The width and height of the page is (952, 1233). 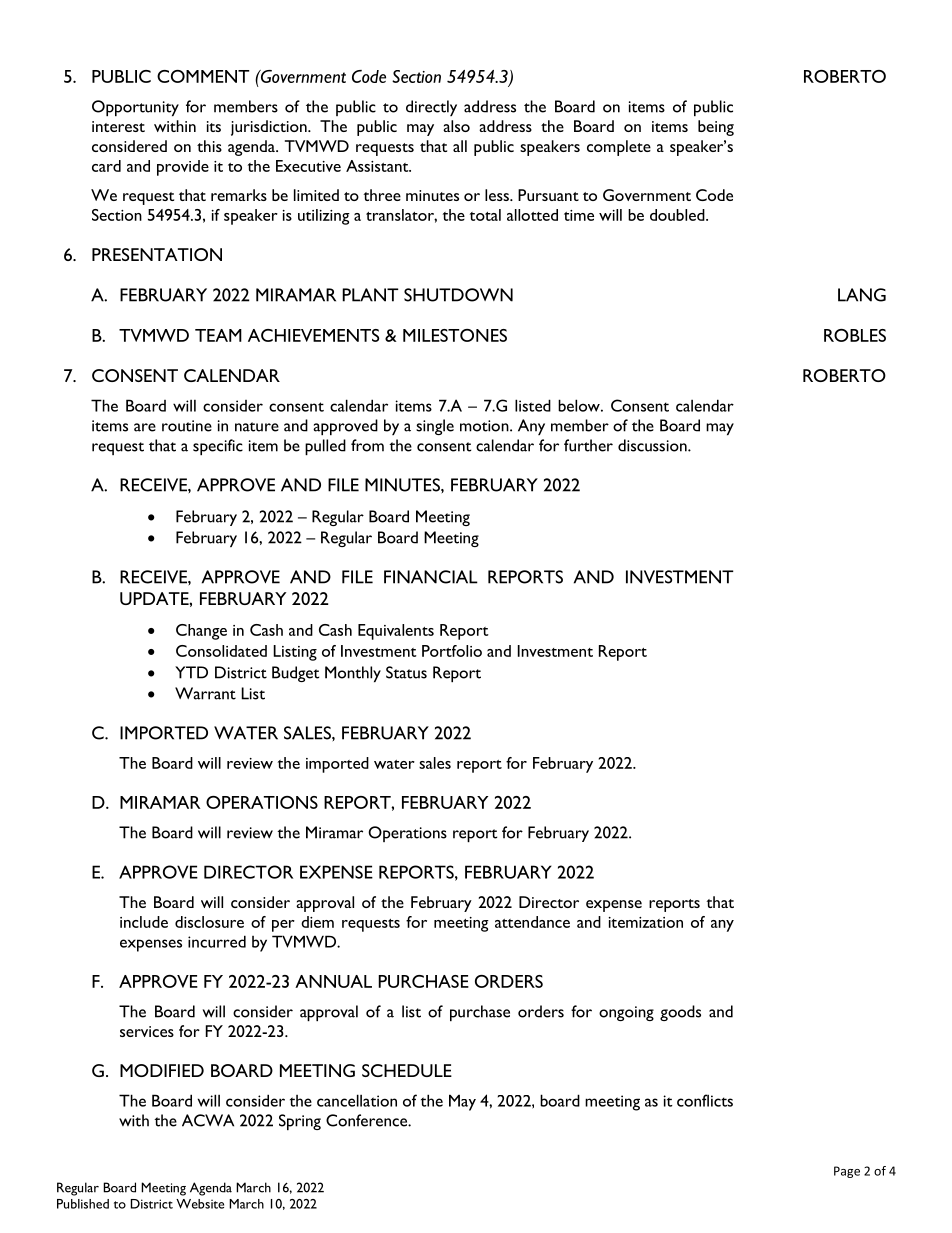 I want to click on Opportunity, so click(x=135, y=108).
